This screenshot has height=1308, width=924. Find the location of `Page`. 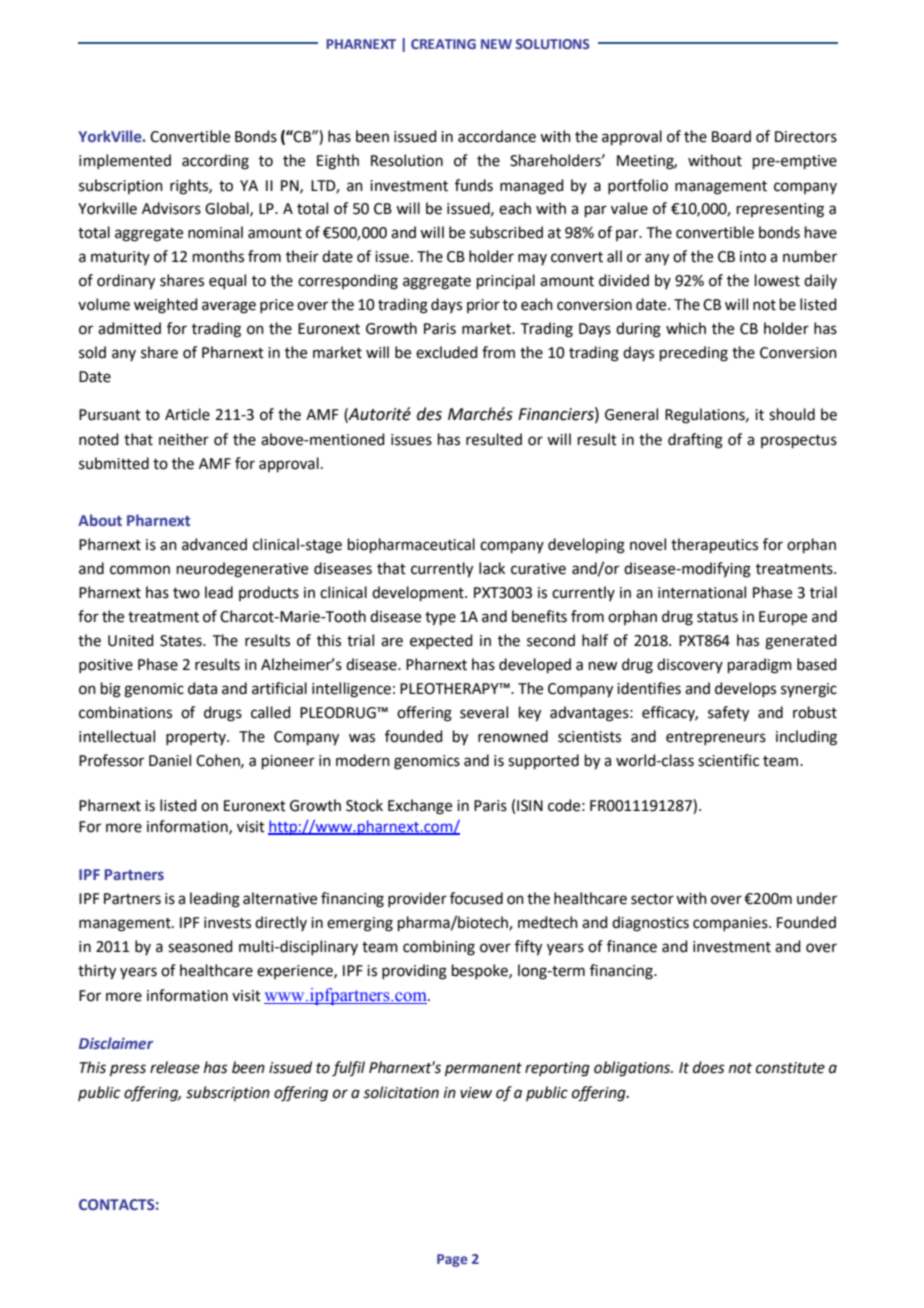

Page is located at coordinates (452, 1260).
